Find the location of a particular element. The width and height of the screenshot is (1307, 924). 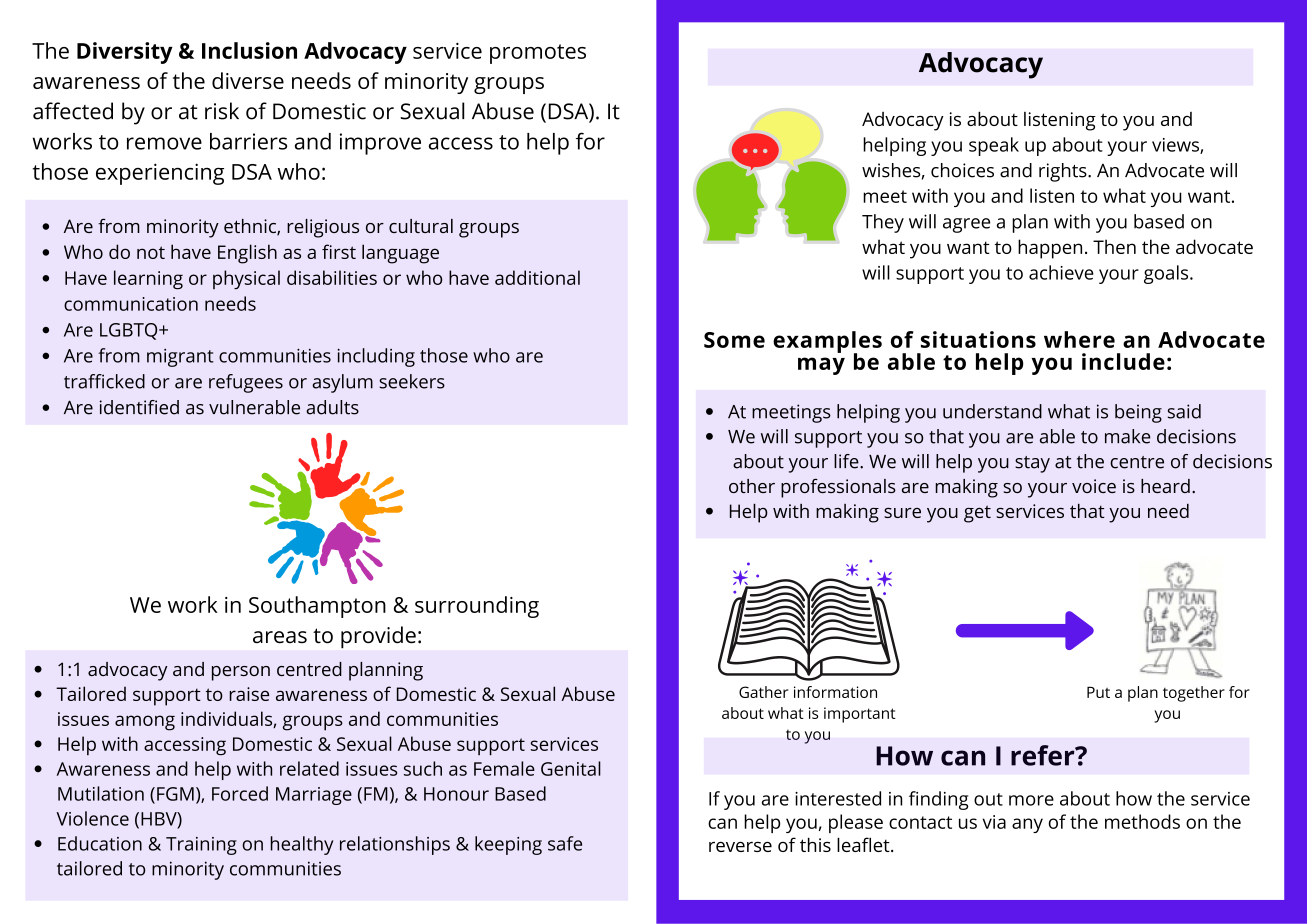

promotes is located at coordinates (538, 54).
